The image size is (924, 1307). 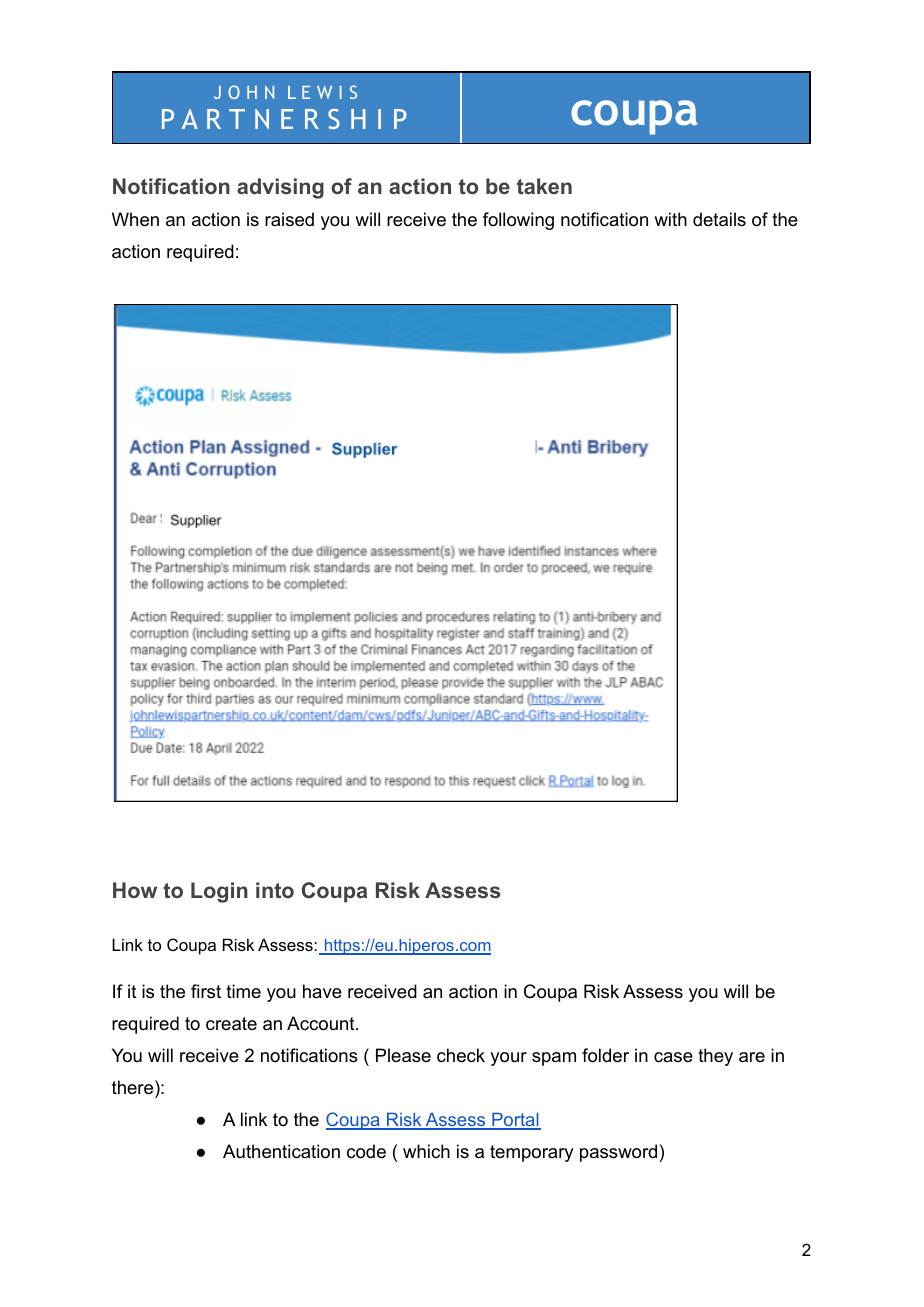 What do you see at coordinates (275, 890) in the screenshot?
I see `into` at bounding box center [275, 890].
